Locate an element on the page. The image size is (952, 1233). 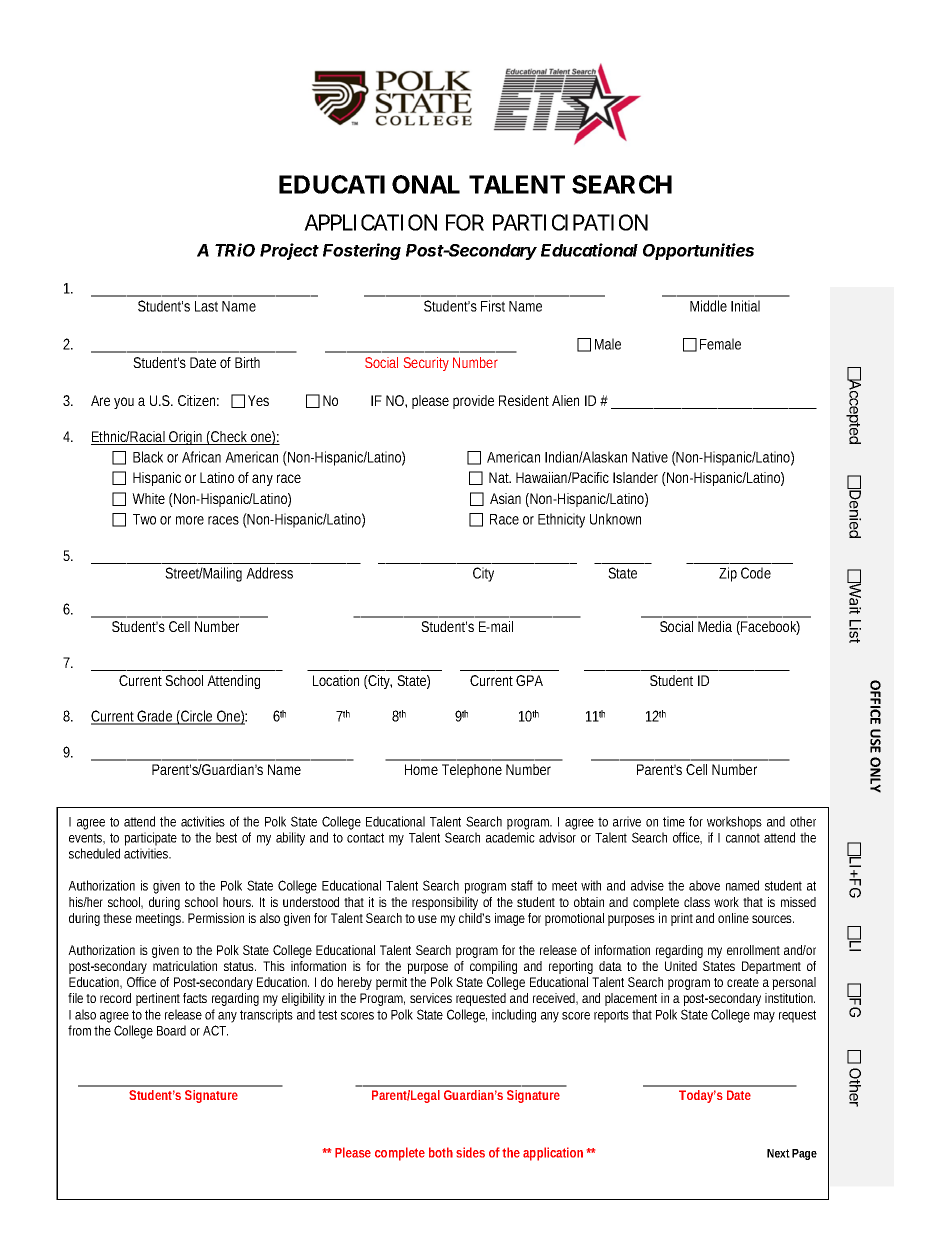
Opportunities is located at coordinates (698, 251).
